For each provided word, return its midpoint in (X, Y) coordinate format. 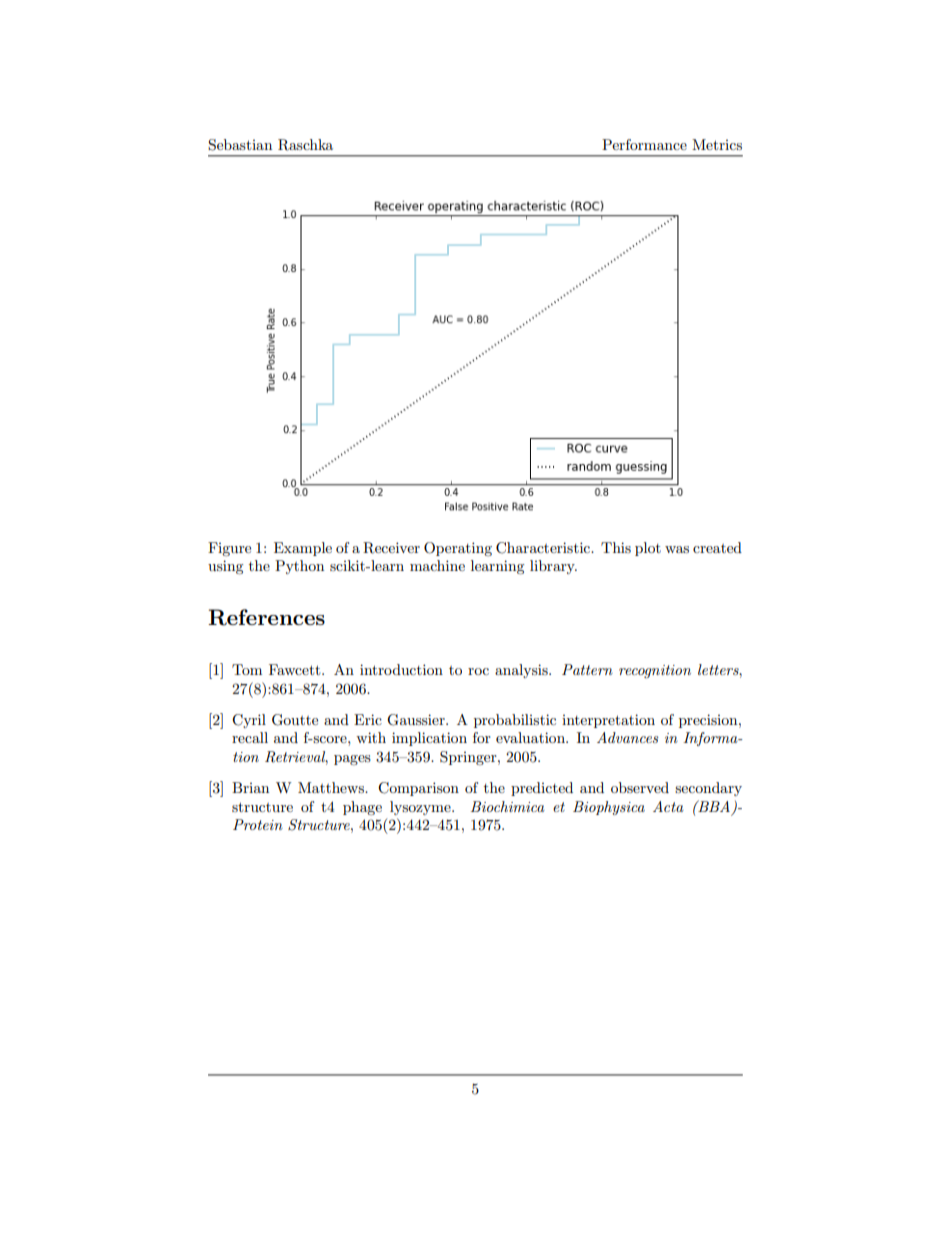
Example (303, 549)
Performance (644, 144)
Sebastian (240, 145)
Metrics (717, 144)
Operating (458, 549)
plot (648, 549)
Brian (250, 787)
